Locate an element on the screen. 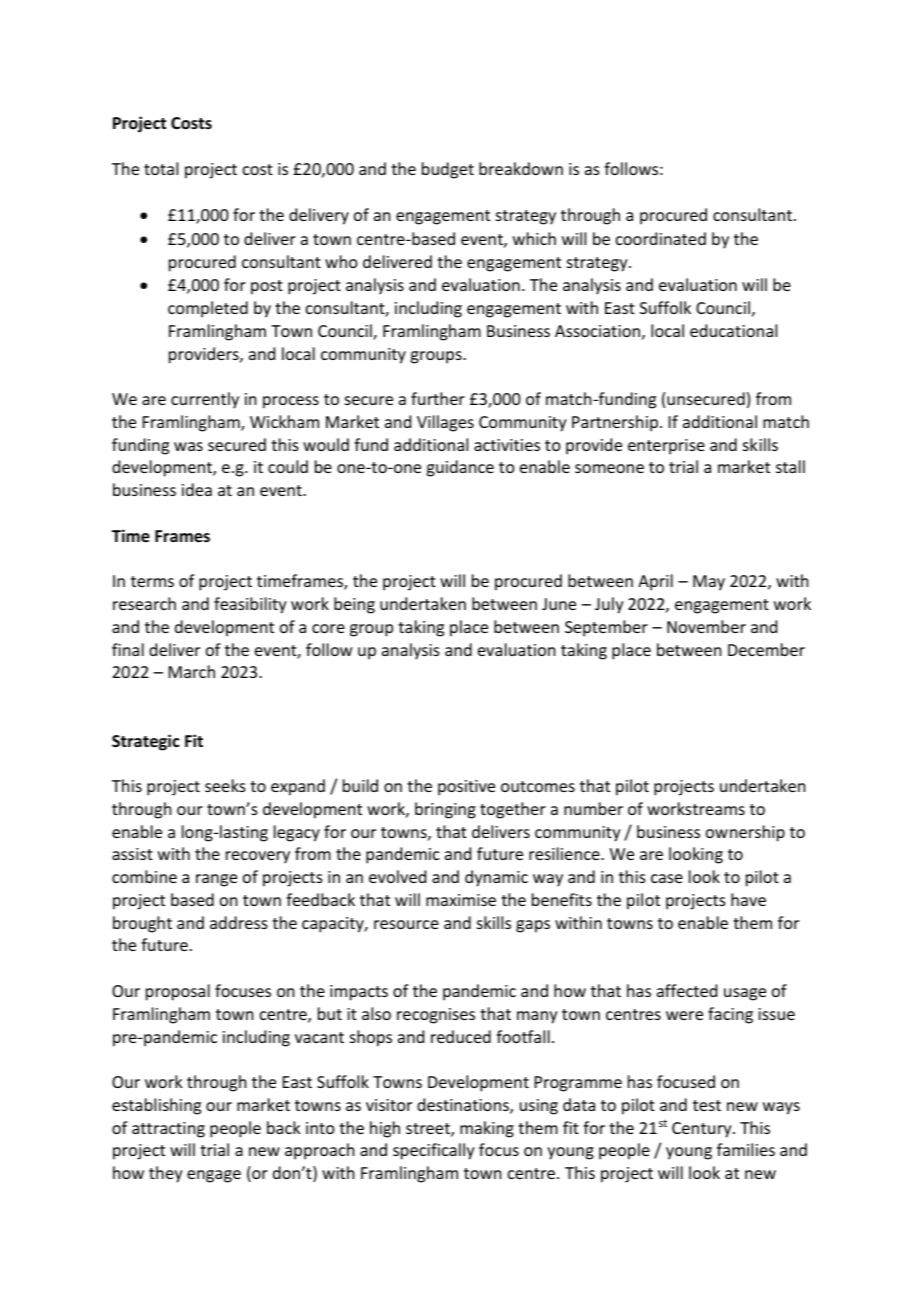 This screenshot has width=924, height=1308. guidance is located at coordinates (460, 468).
